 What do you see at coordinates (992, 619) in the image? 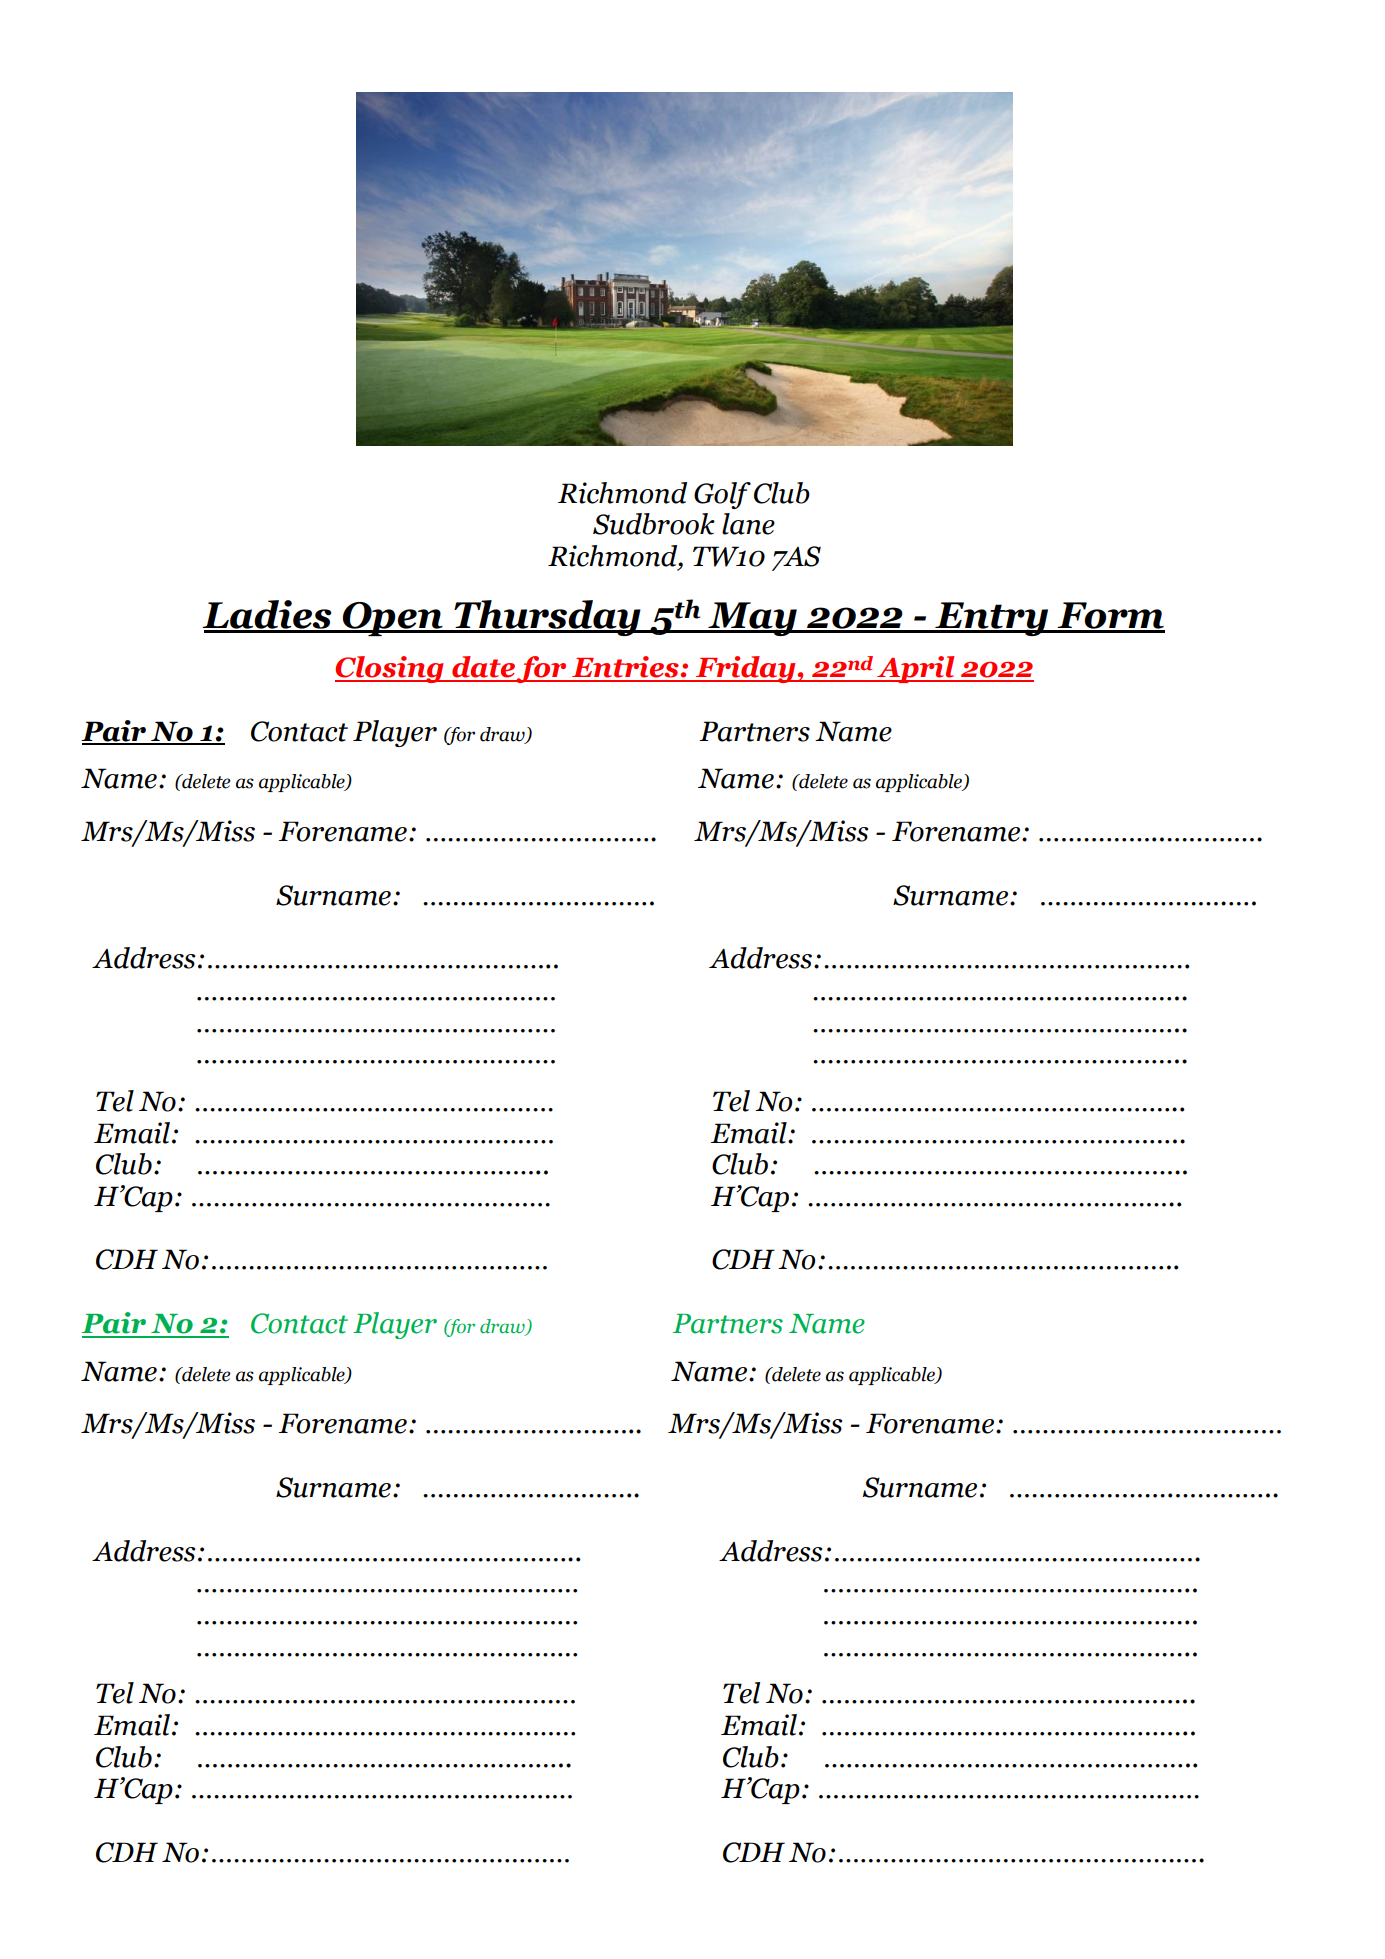
I see `Entry` at bounding box center [992, 619].
